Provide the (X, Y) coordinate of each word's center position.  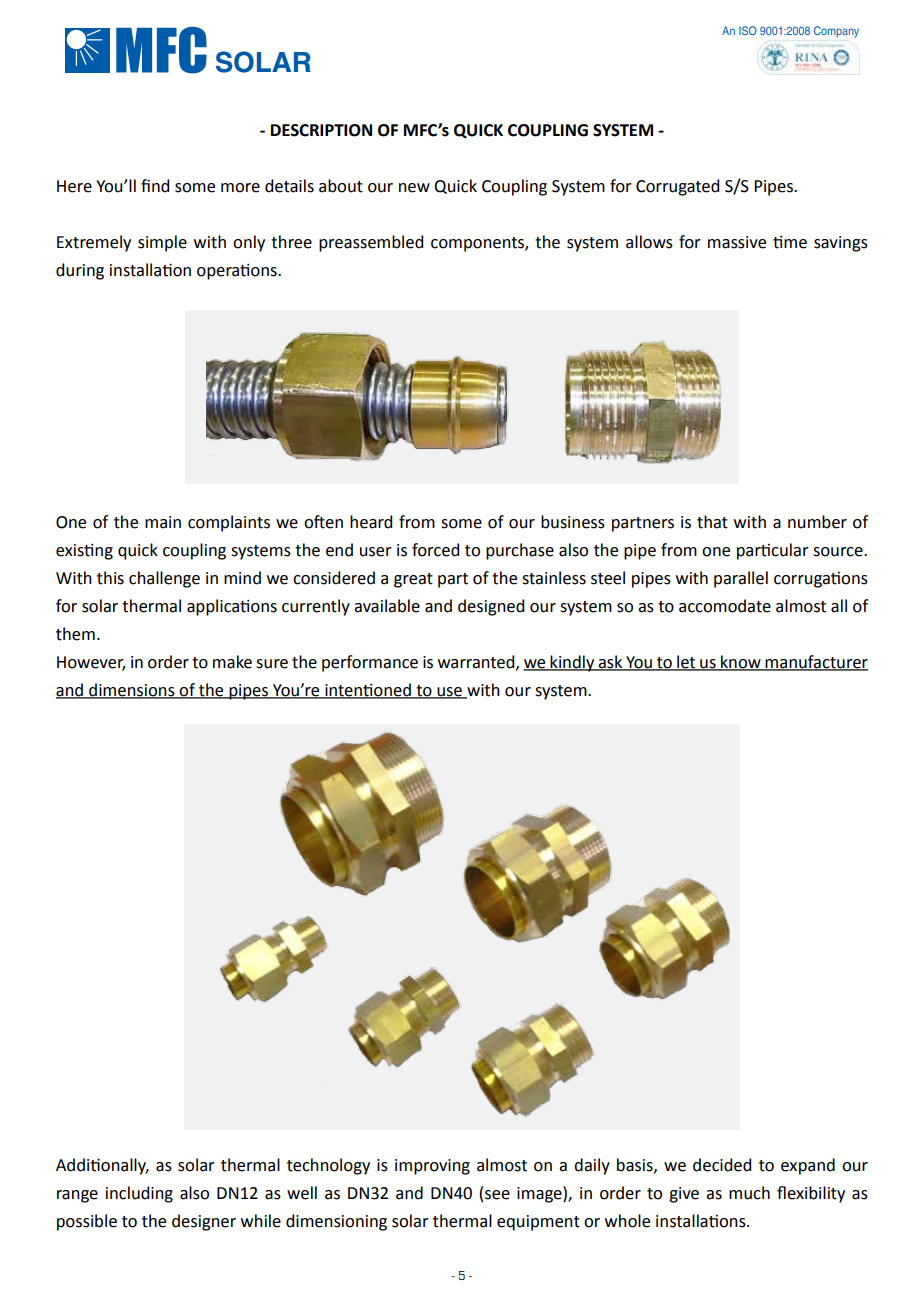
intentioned (368, 690)
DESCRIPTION (321, 130)
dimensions (132, 690)
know (741, 662)
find (155, 186)
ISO (748, 30)
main (163, 522)
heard (371, 522)
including (139, 1194)
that (712, 522)
